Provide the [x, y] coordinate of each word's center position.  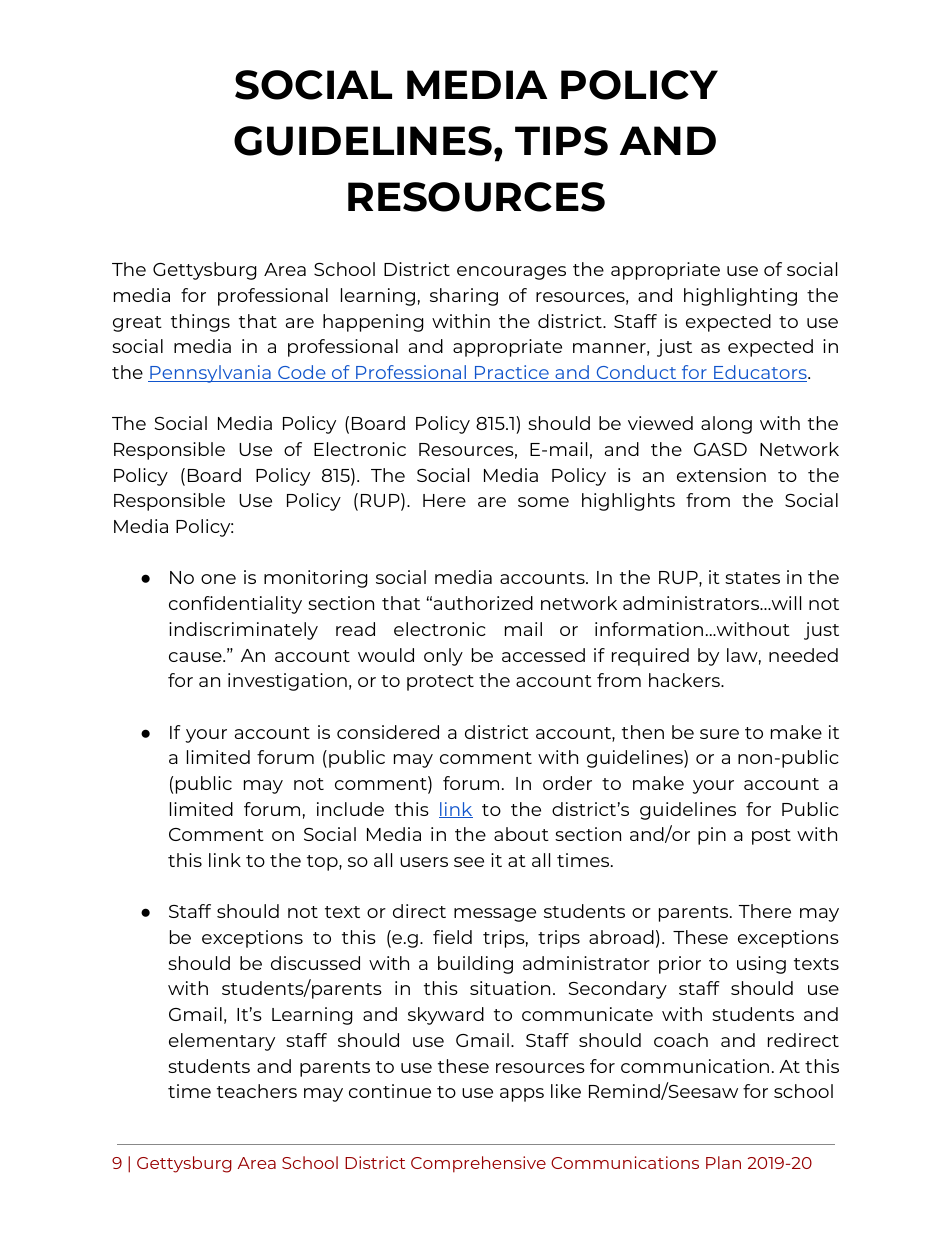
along [726, 425]
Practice [512, 373]
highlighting [740, 297]
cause [196, 657]
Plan [723, 1162]
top [323, 863]
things [200, 323]
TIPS [561, 141]
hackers [685, 680]
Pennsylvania [210, 374]
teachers [257, 1091]
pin [712, 836]
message [495, 915]
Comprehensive [478, 1164]
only [443, 657]
